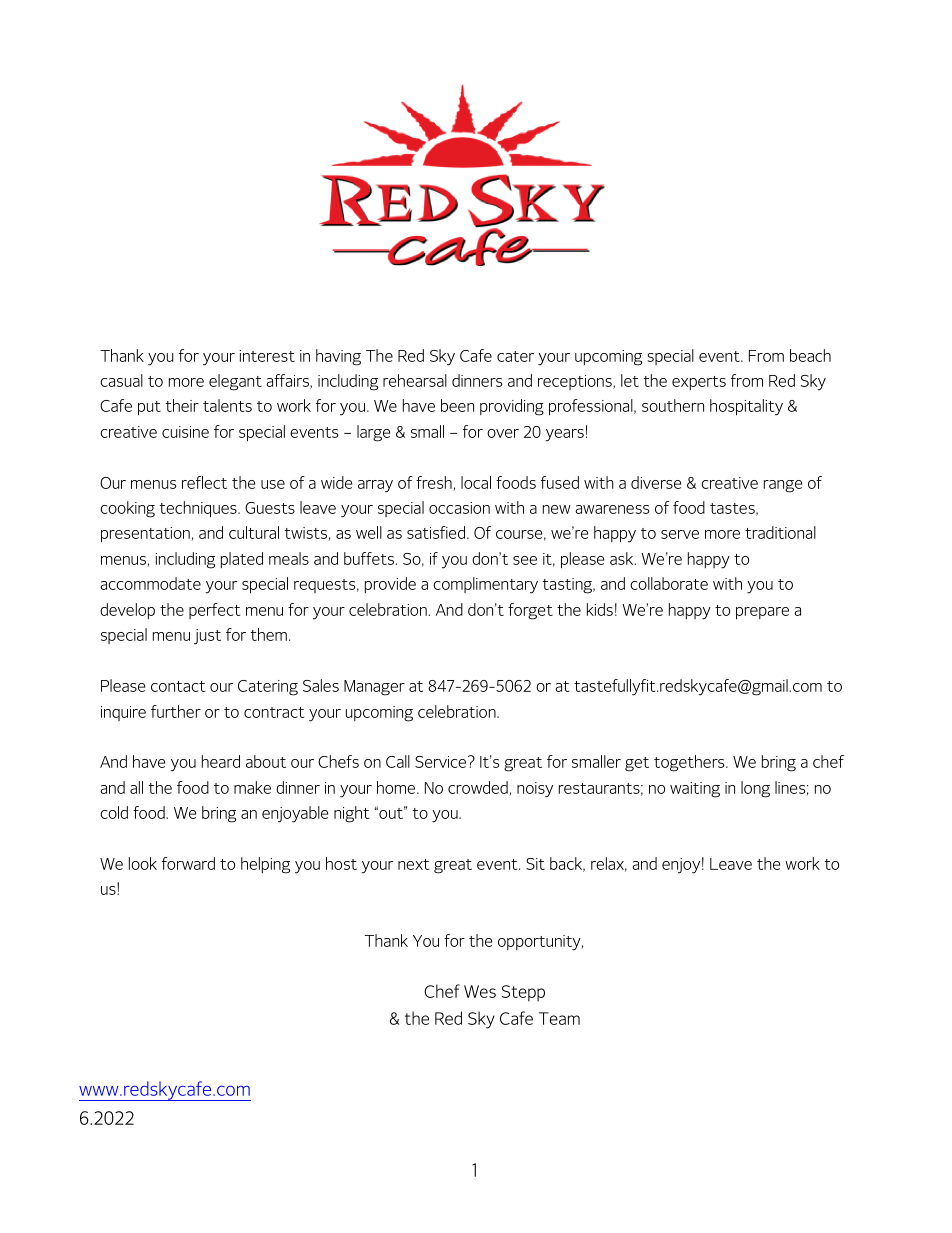 This screenshot has width=952, height=1233. Describe the element at coordinates (235, 382) in the screenshot. I see `elegant` at that location.
